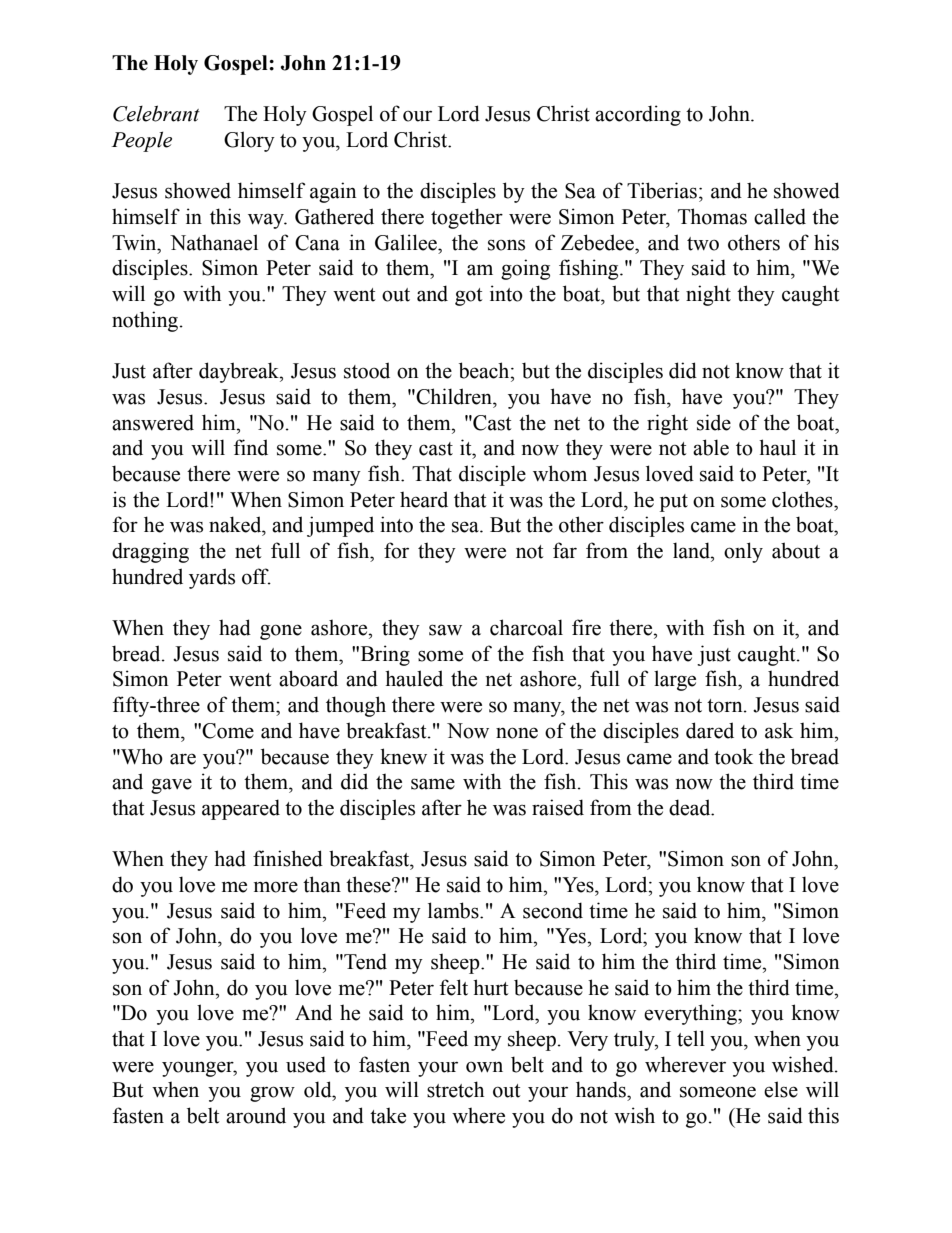 The image size is (952, 1233). What do you see at coordinates (467, 218) in the document?
I see `together` at bounding box center [467, 218].
